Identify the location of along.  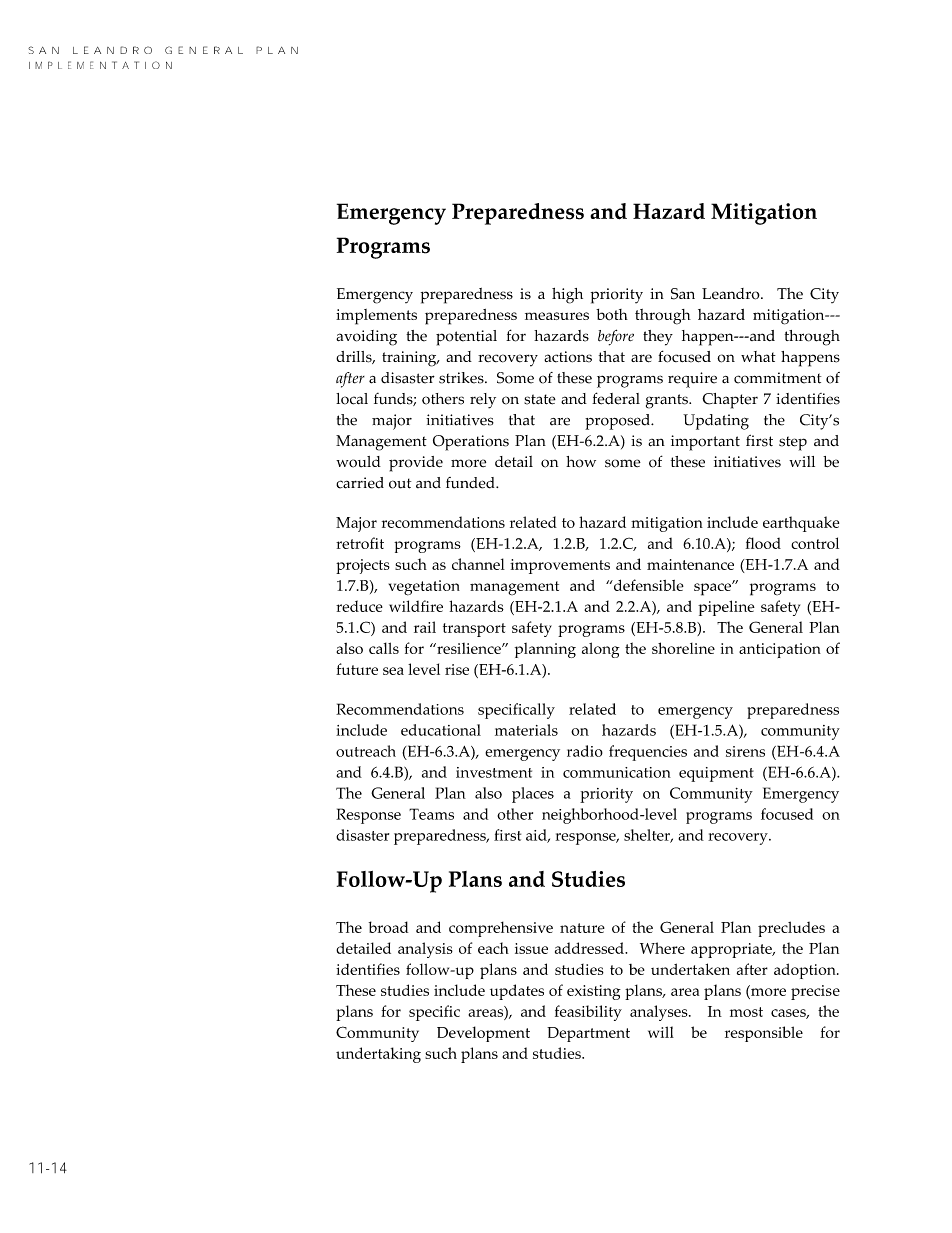
(601, 650).
